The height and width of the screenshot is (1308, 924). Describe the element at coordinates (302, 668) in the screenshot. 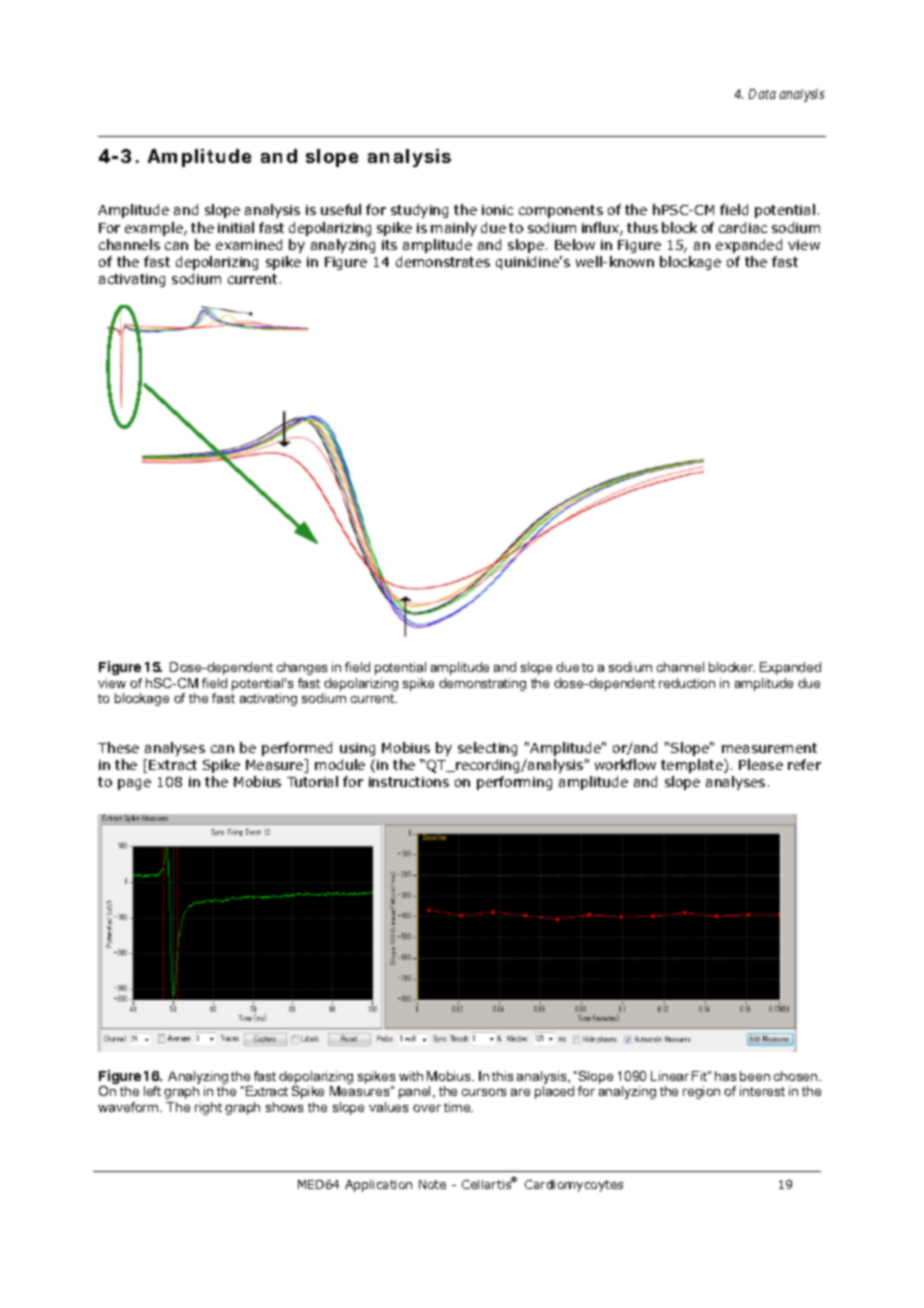

I see `changes` at that location.
